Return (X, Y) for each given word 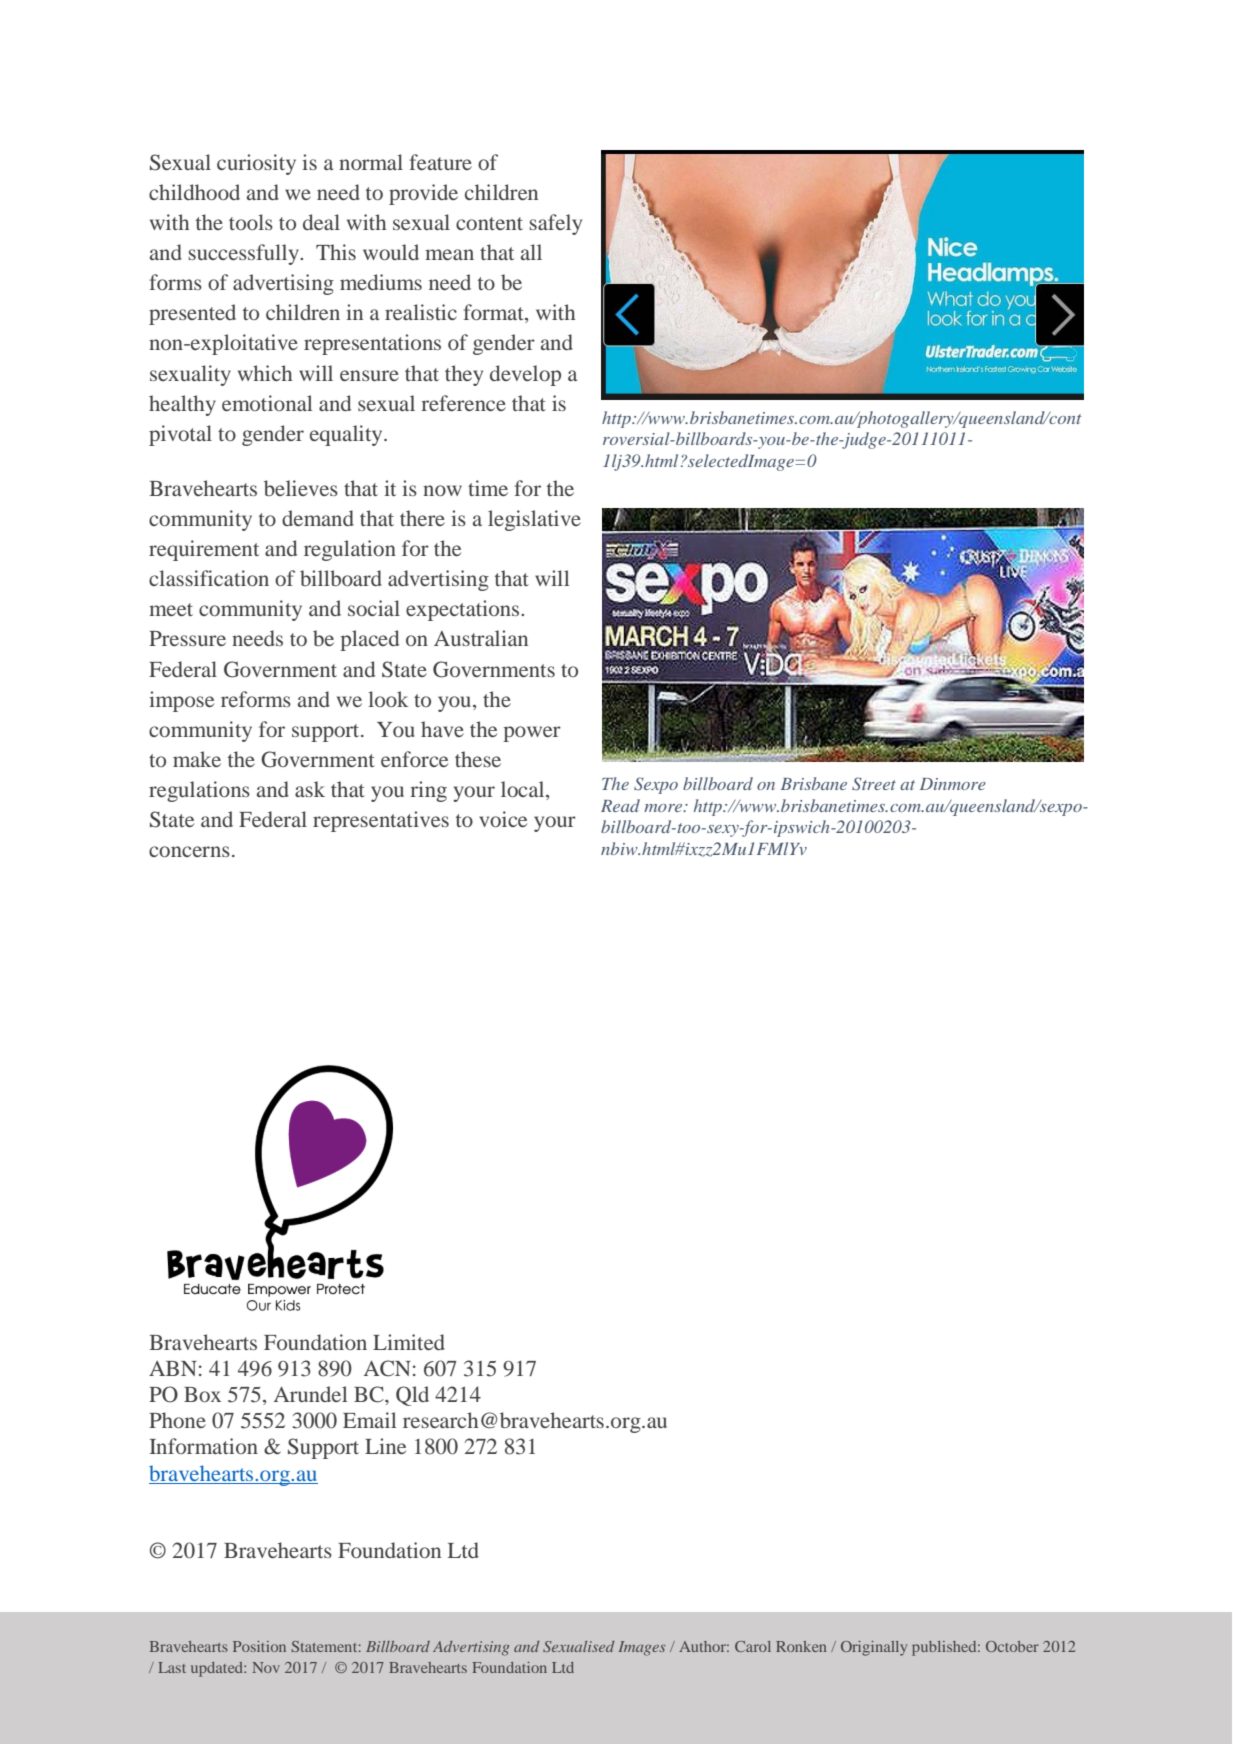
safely (555, 224)
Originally (874, 1648)
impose (181, 701)
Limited (409, 1342)
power (532, 734)
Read (620, 805)
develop (525, 375)
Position (259, 1646)
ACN (387, 1368)
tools (251, 222)
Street (874, 784)
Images (642, 1648)
